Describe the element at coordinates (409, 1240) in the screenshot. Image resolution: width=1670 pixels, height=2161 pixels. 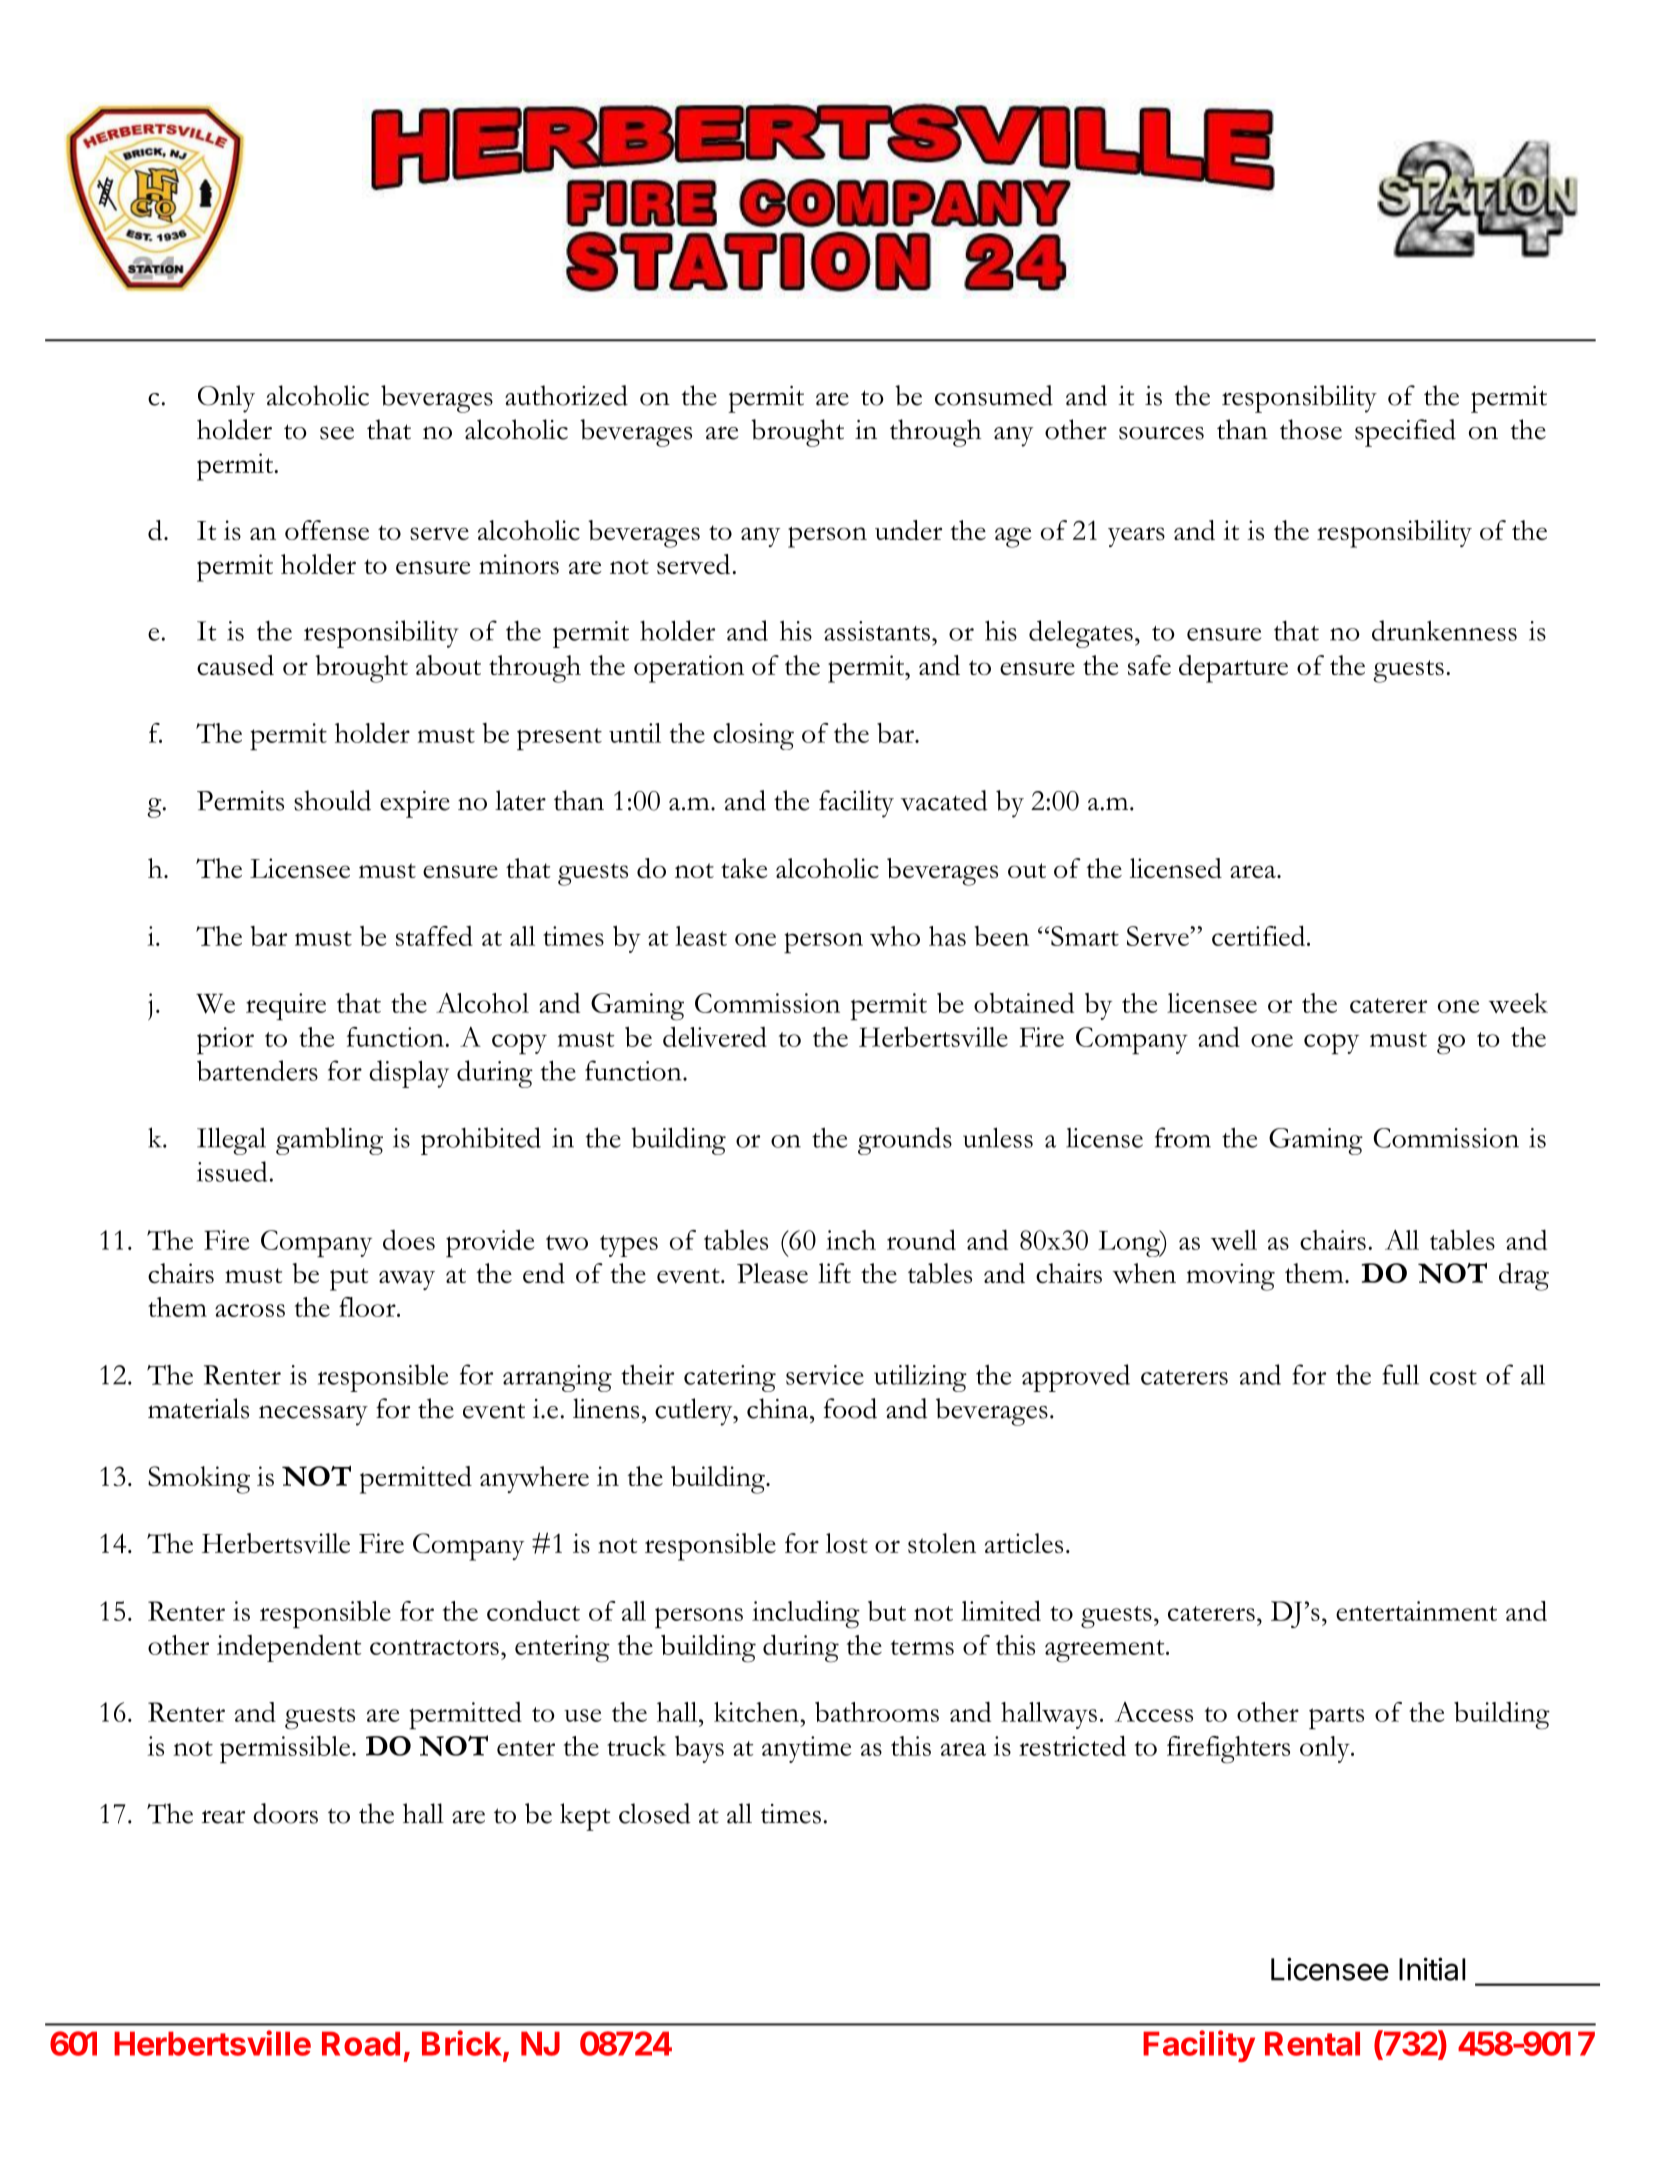
I see `does` at that location.
